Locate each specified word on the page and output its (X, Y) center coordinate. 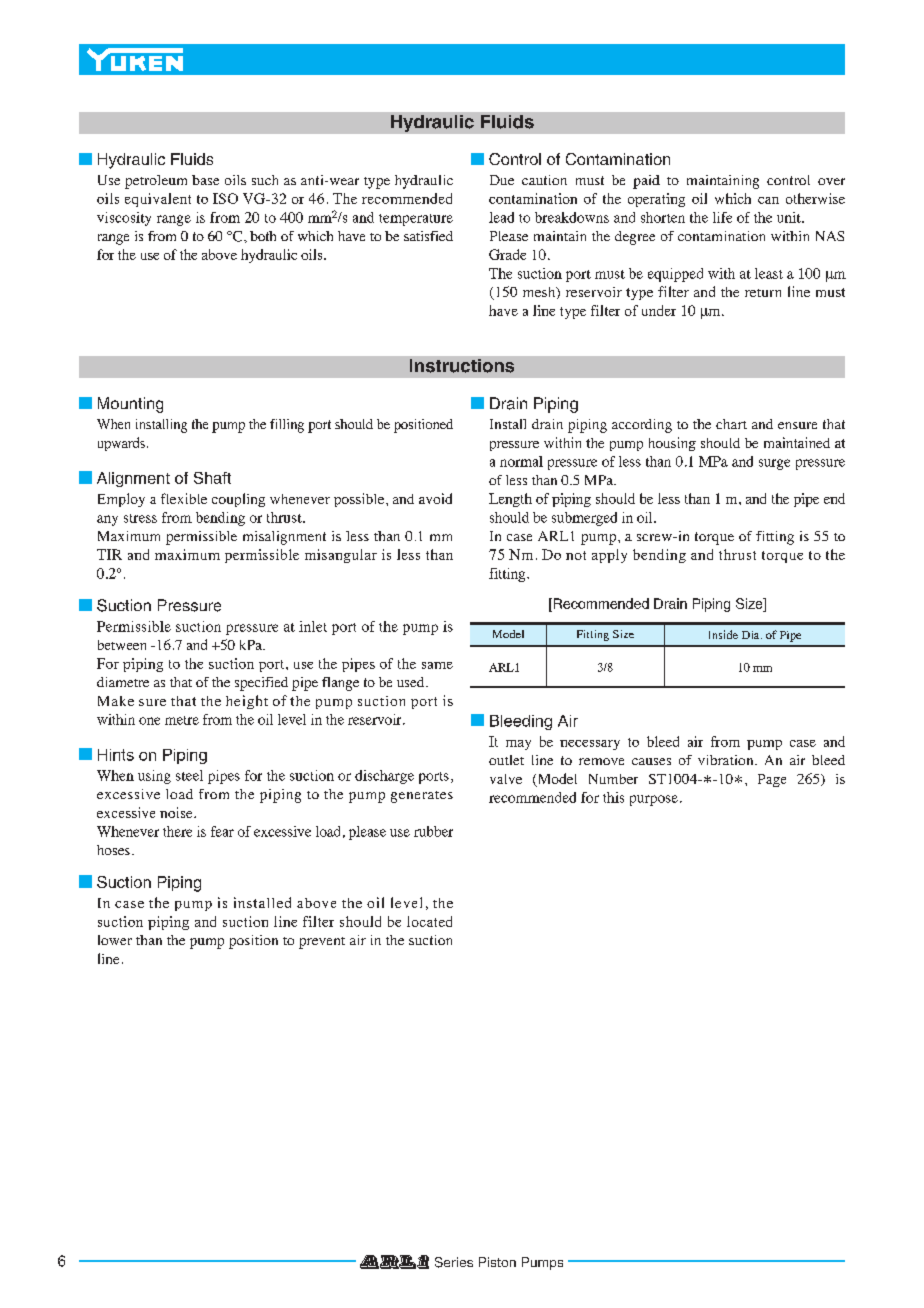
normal (521, 461)
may (518, 745)
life (722, 217)
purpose (654, 800)
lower (115, 940)
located (429, 921)
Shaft (212, 478)
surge (774, 464)
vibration (727, 760)
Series (454, 1262)
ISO (225, 198)
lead (501, 217)
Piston (497, 1262)
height (247, 702)
